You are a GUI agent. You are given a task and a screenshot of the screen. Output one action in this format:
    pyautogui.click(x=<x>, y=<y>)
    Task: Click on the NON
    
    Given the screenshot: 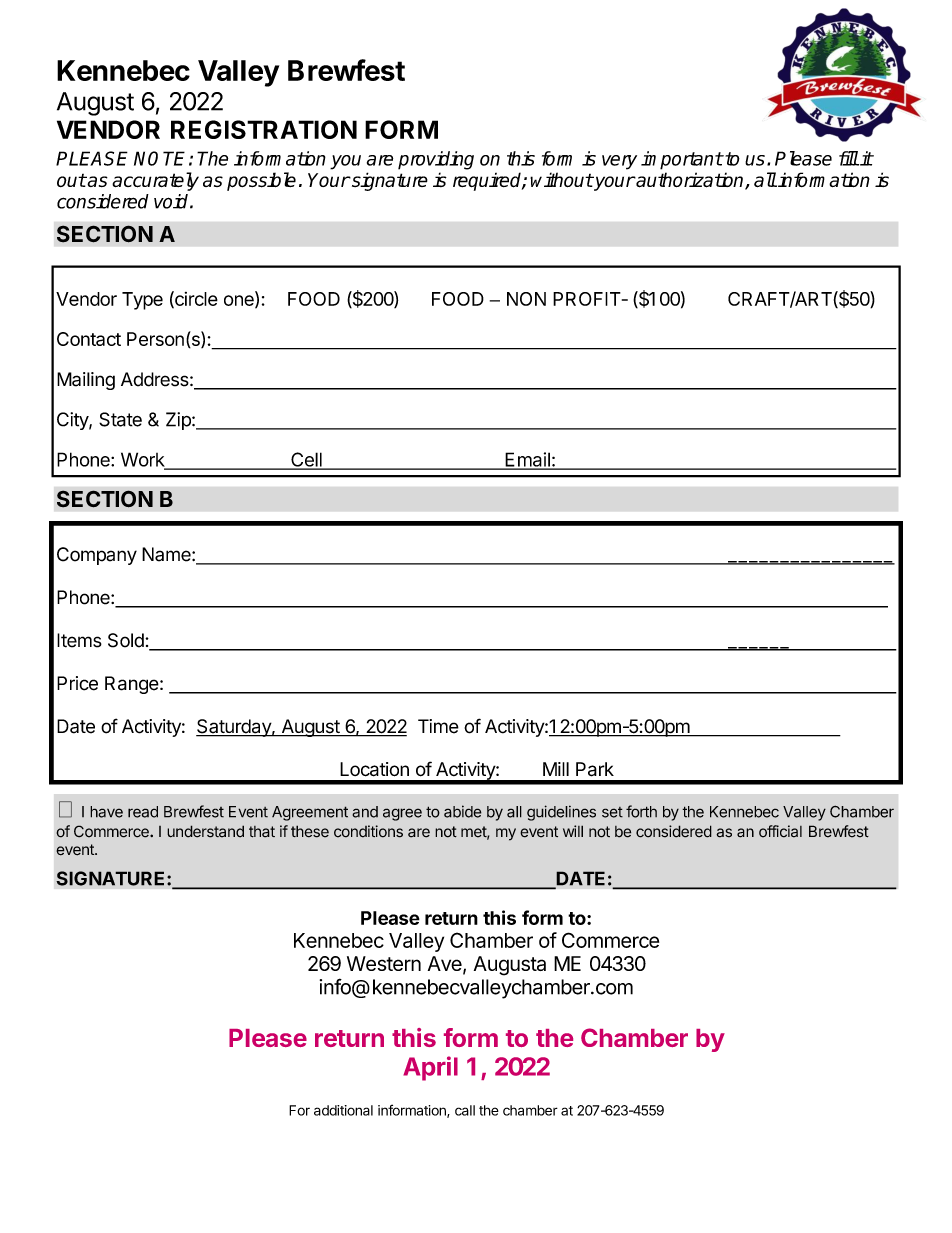 What is the action you would take?
    pyautogui.click(x=526, y=299)
